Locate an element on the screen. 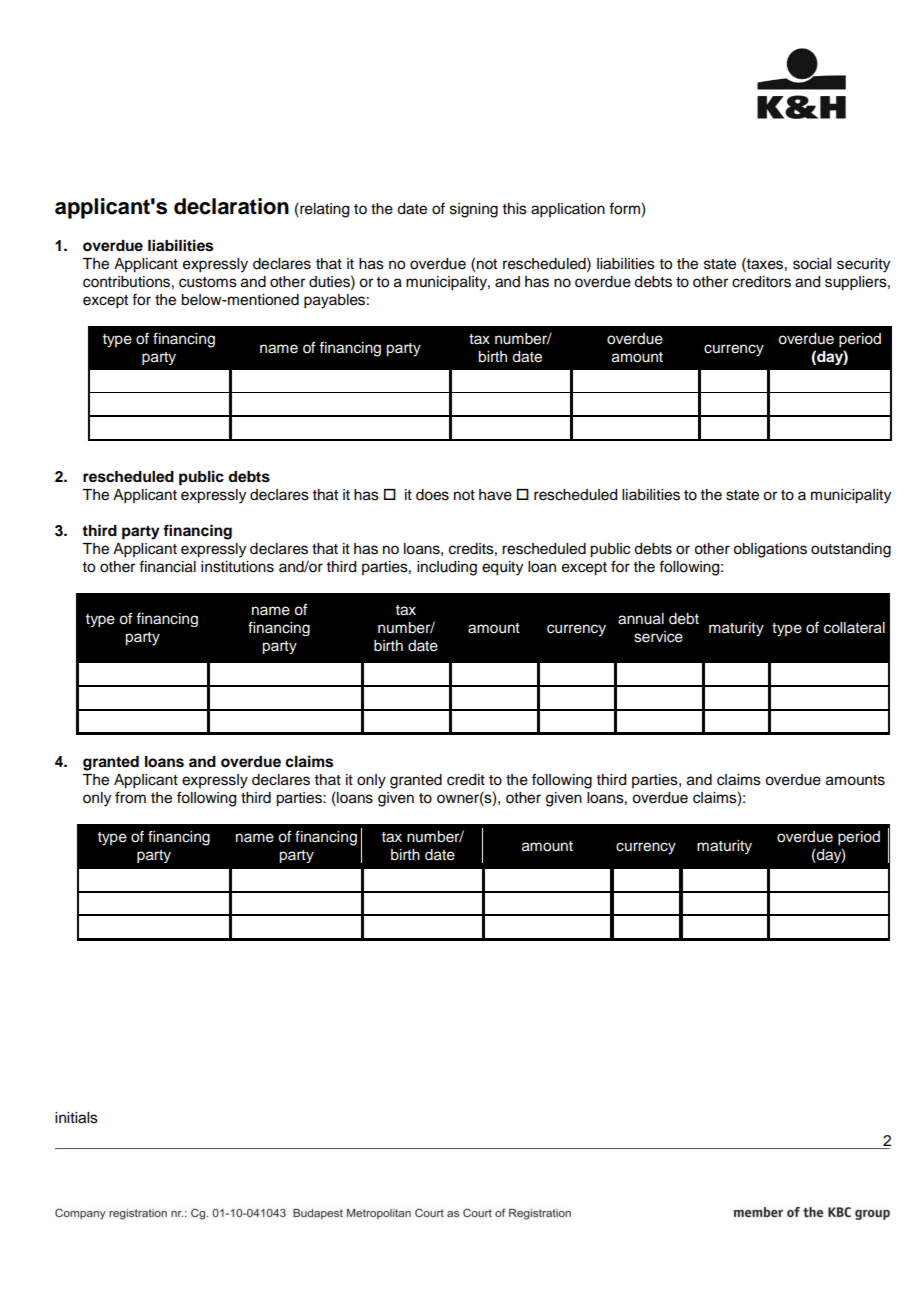 The width and height of the screenshot is (924, 1308). service is located at coordinates (658, 637).
